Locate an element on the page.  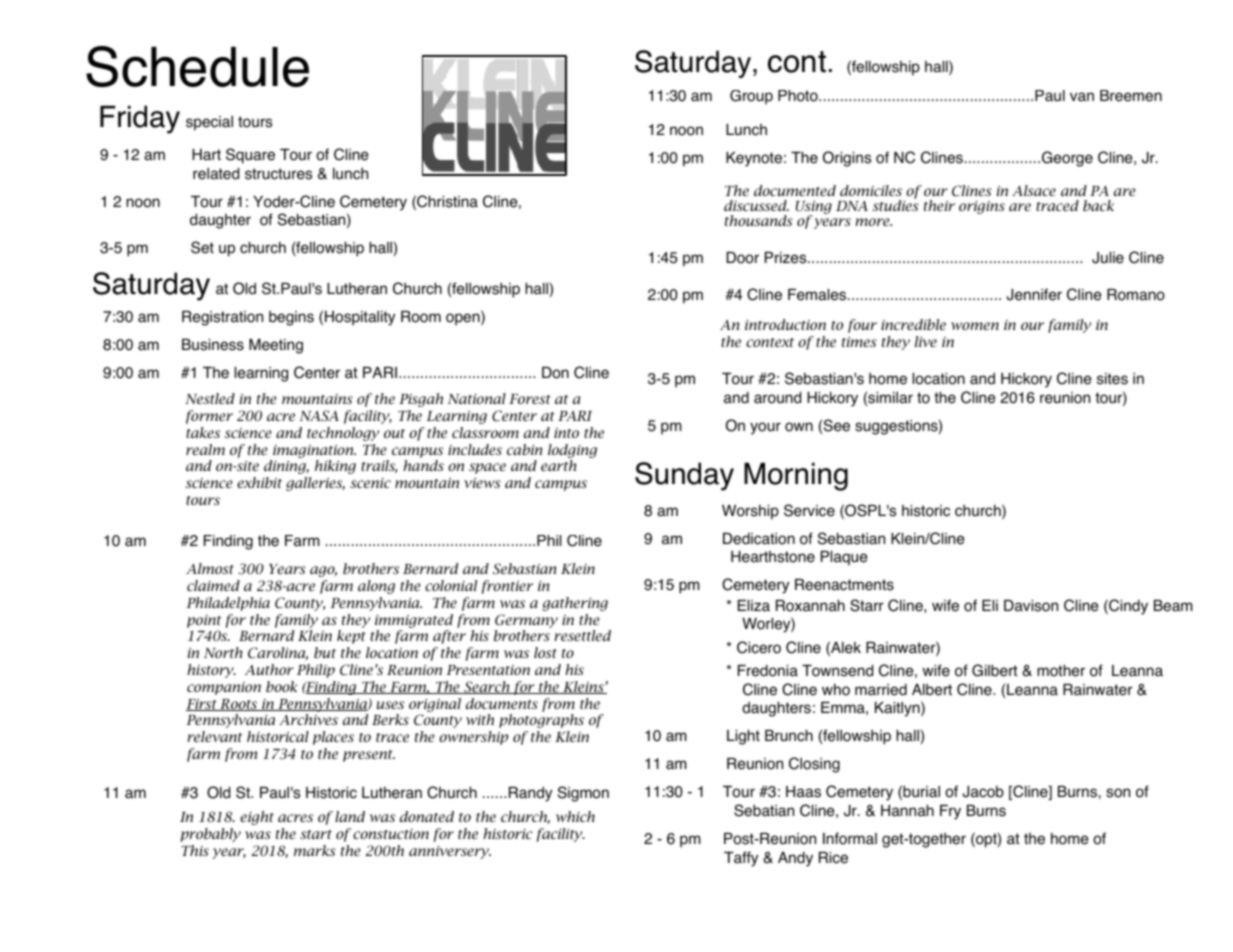
gathering is located at coordinates (575, 604).
